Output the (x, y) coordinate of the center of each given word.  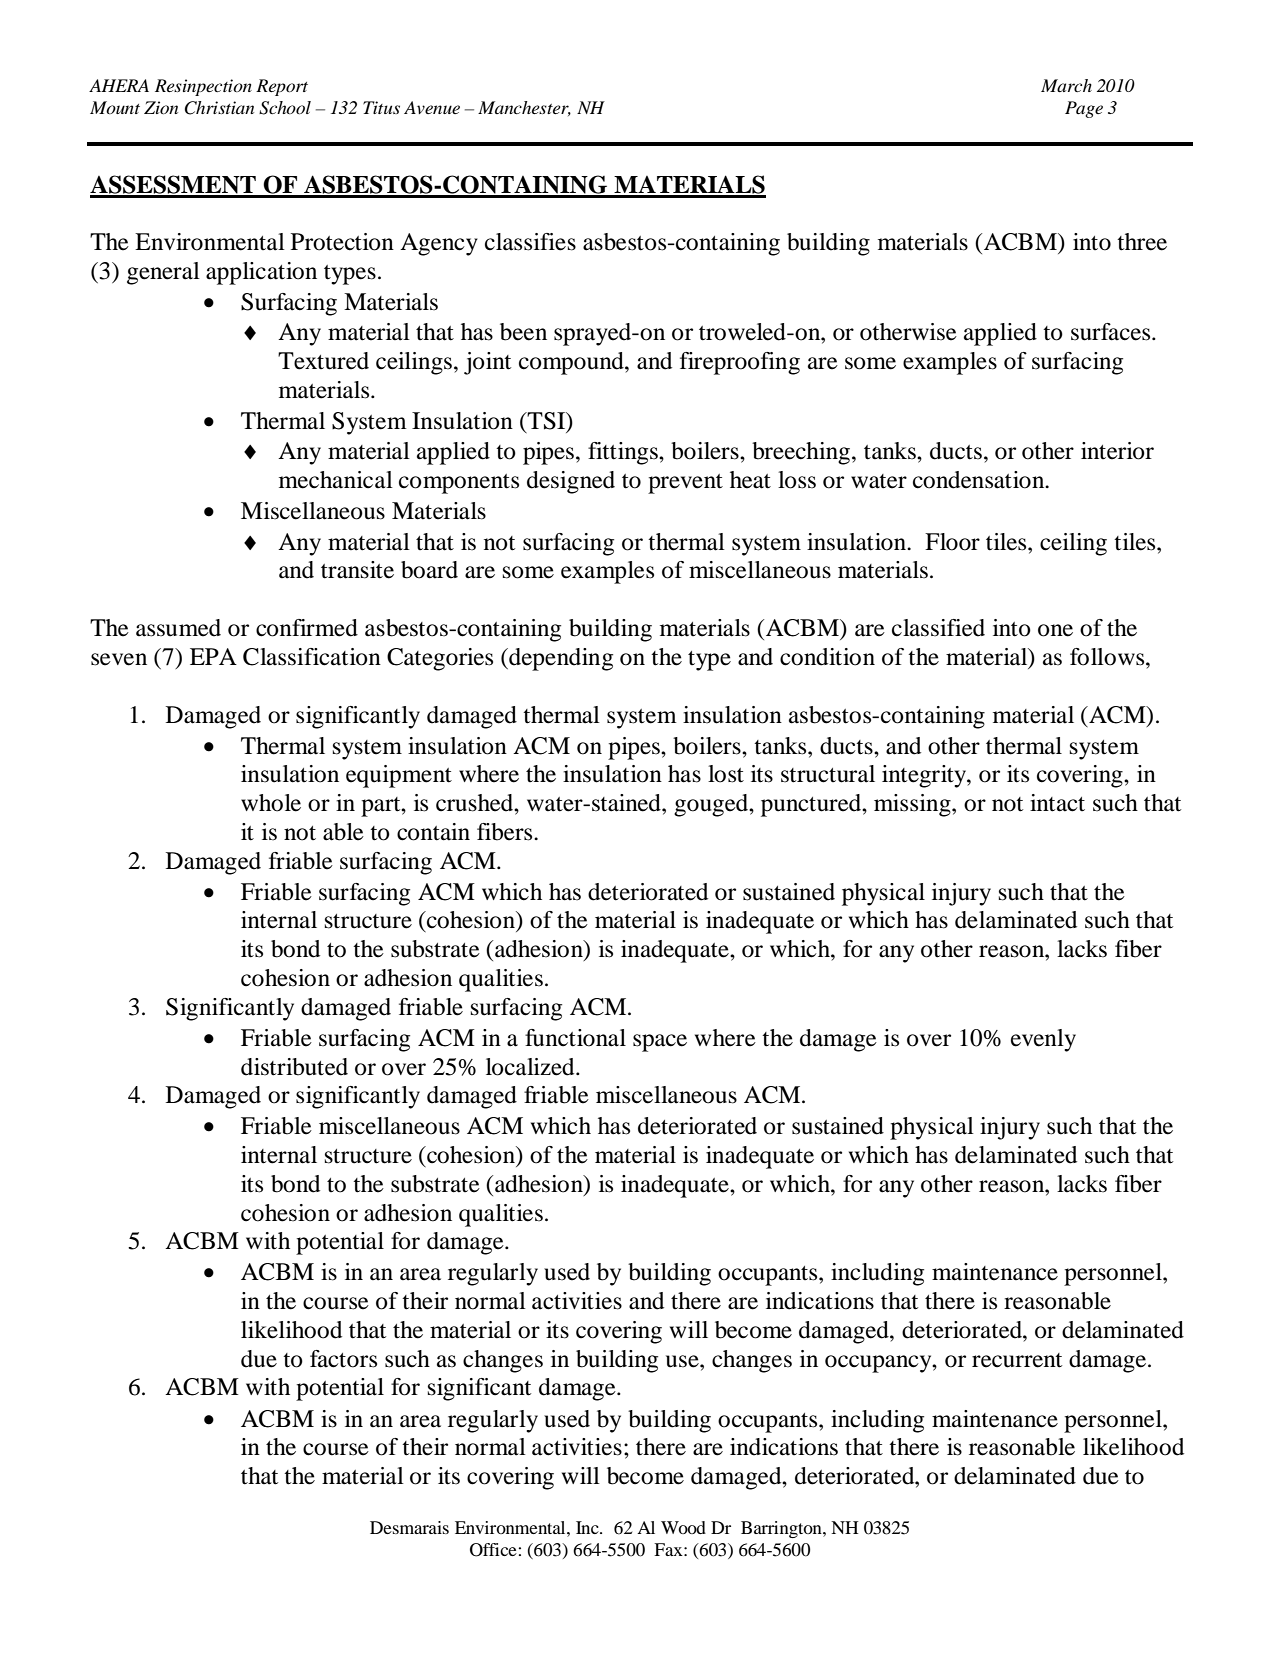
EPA (213, 656)
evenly (1043, 1040)
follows (1108, 657)
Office (493, 1550)
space (660, 1043)
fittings (624, 453)
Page (1084, 109)
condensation (980, 480)
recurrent (1017, 1360)
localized (531, 1067)
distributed (294, 1067)
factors (343, 1359)
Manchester (524, 108)
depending (560, 659)
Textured (323, 361)
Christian (219, 108)
